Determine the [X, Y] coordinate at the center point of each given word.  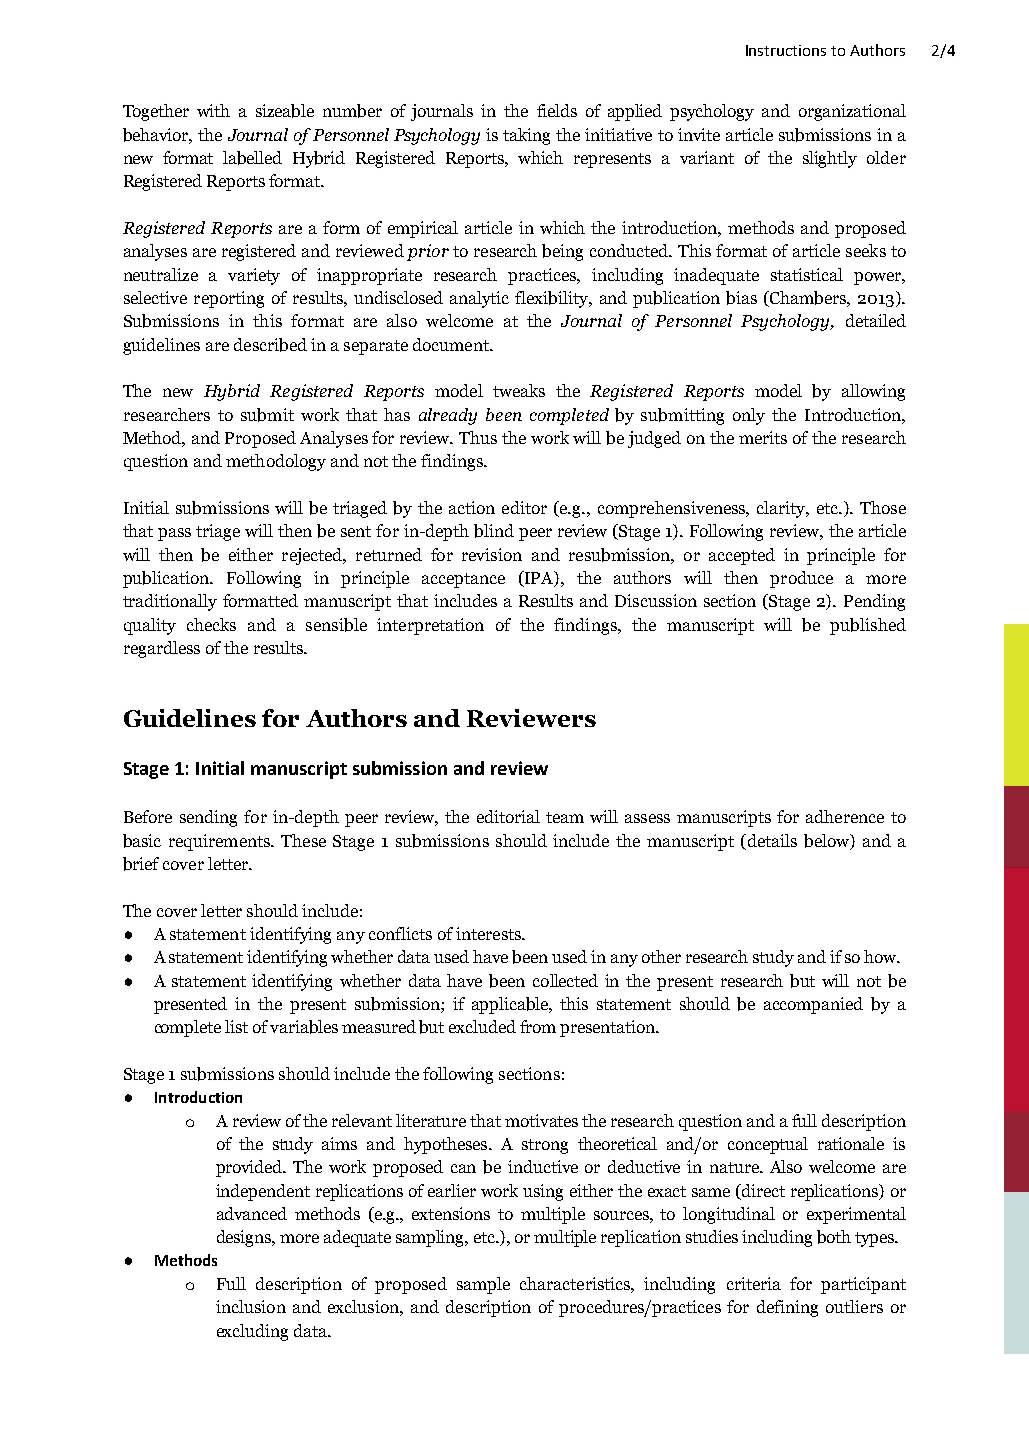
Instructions [786, 50]
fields [557, 110]
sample [483, 1285]
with [213, 110]
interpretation [430, 626]
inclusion [251, 1306]
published [868, 626]
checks [211, 624]
